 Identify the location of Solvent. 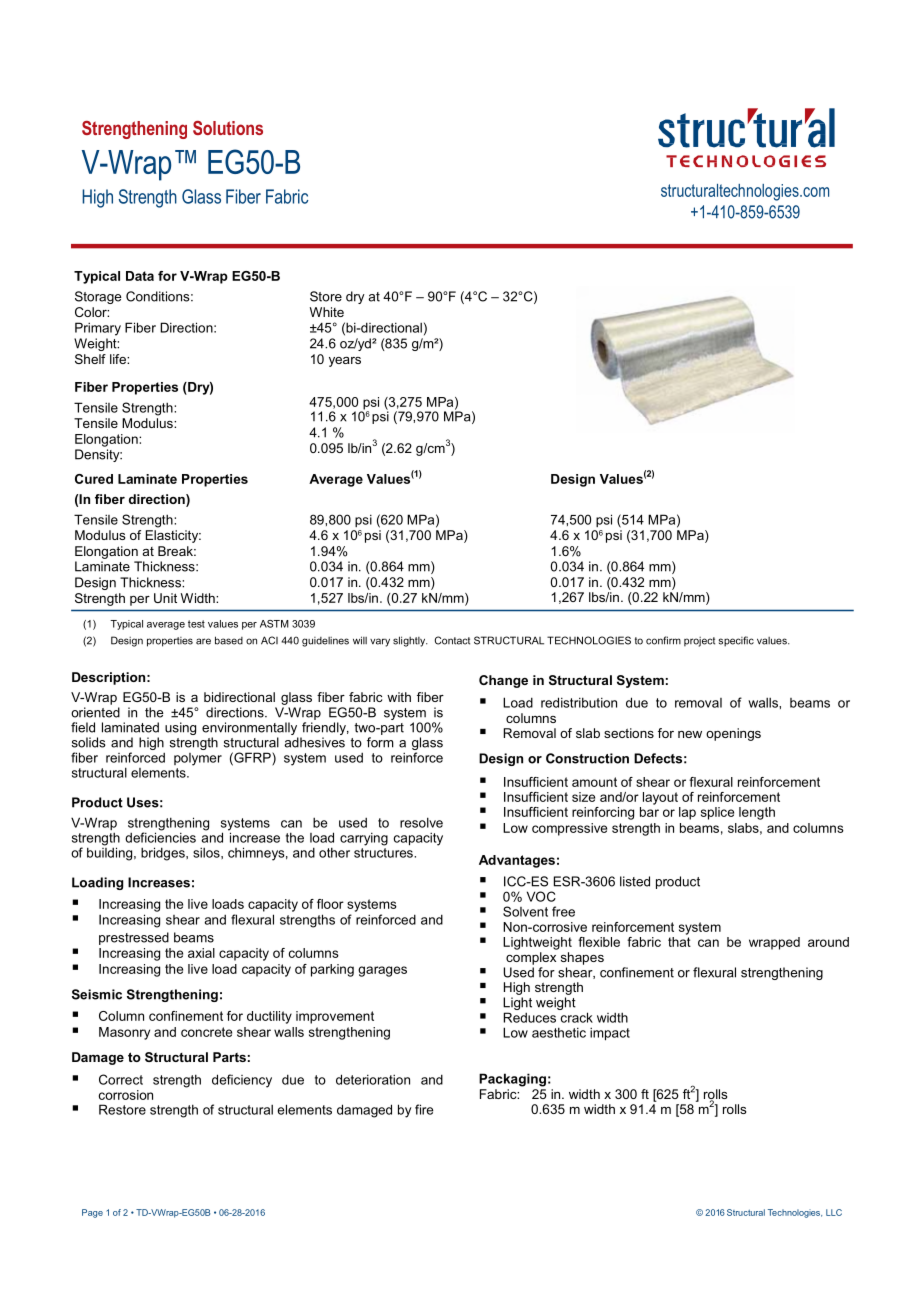
(525, 911).
